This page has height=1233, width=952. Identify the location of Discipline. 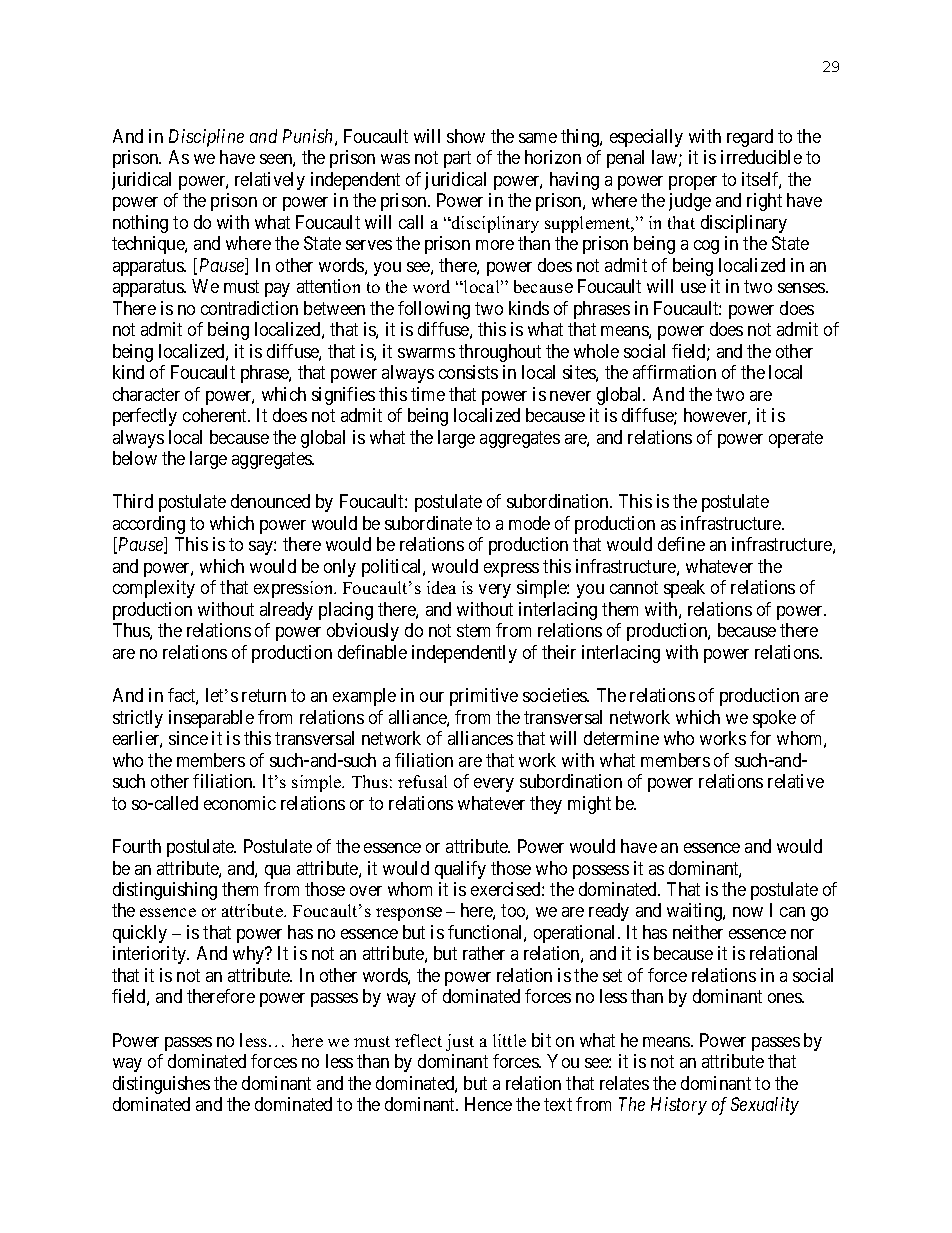
(206, 138).
